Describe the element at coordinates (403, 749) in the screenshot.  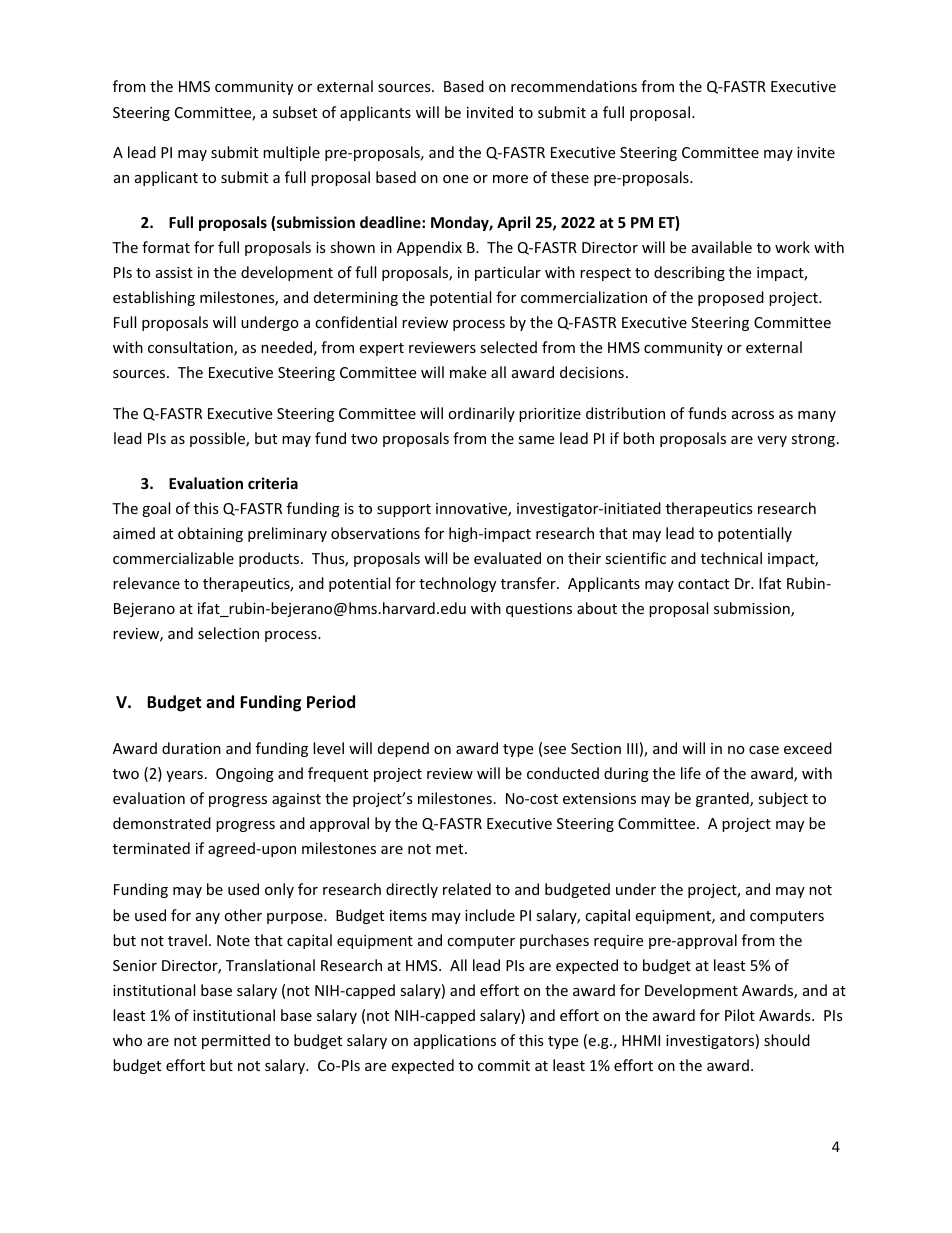
I see `depend` at that location.
